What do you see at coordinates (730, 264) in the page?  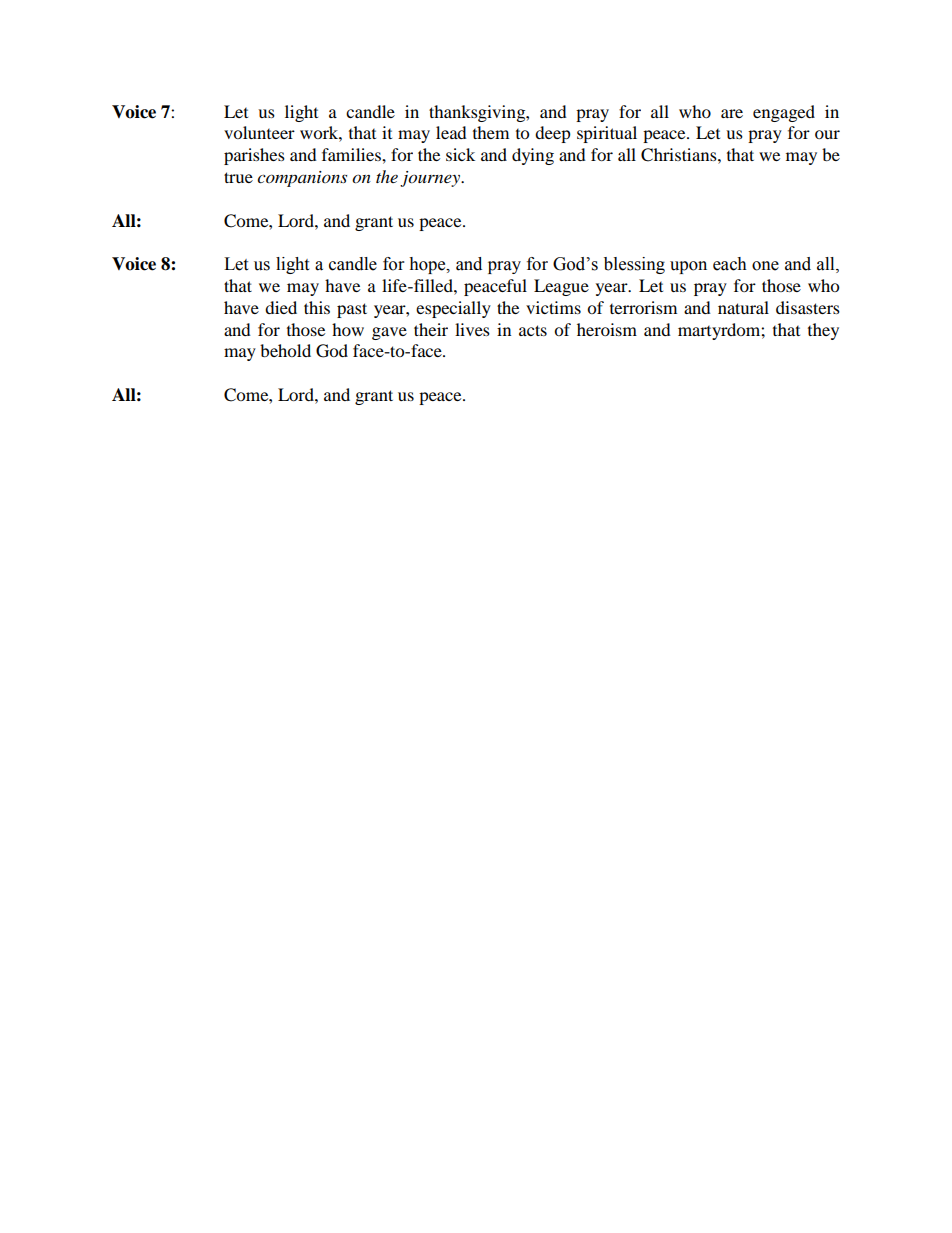 I see `each` at bounding box center [730, 264].
